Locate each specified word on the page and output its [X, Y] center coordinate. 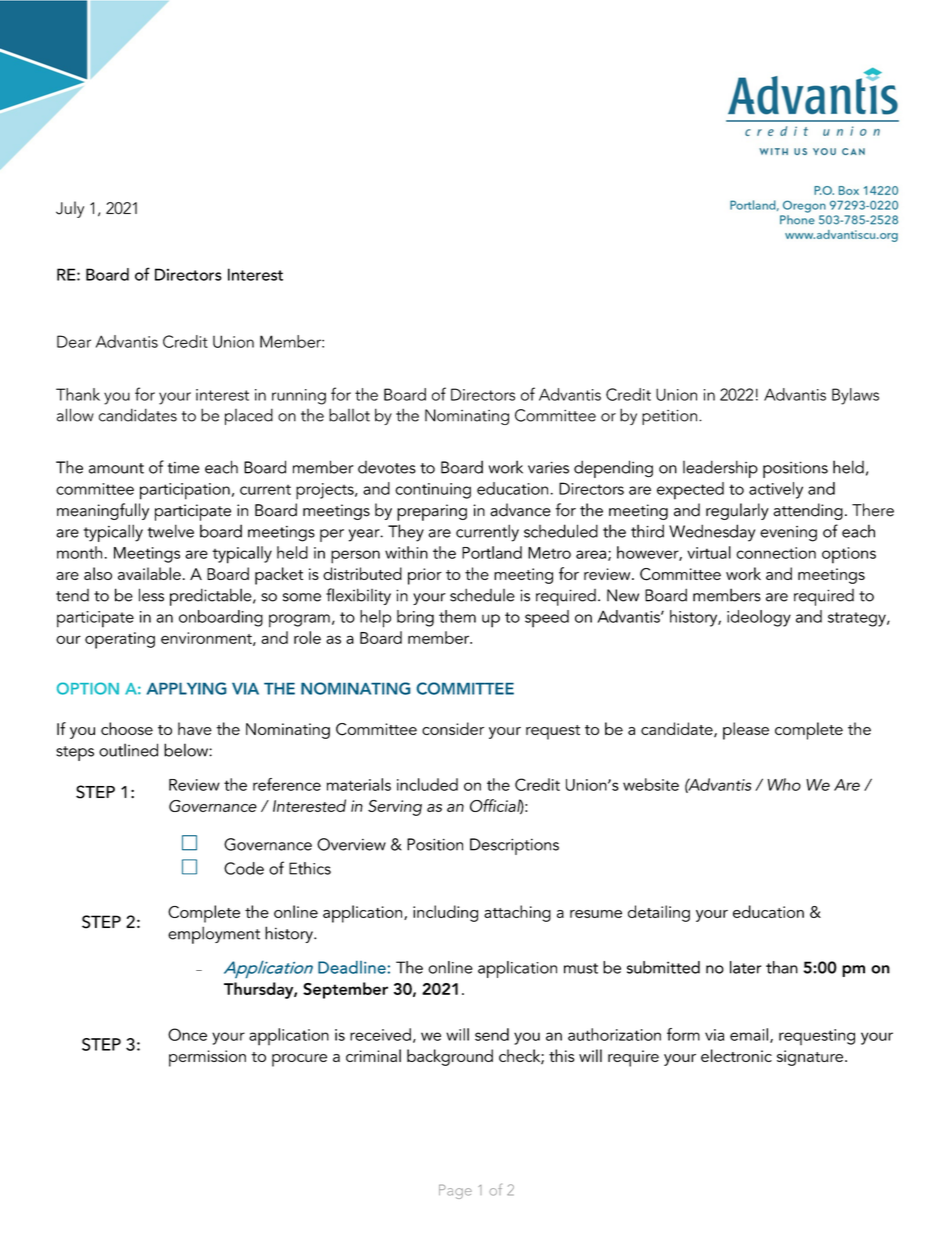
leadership [720, 469]
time [184, 468]
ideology [759, 618]
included [427, 784]
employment [214, 935]
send [492, 1034]
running [299, 397]
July [70, 209]
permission [207, 1058]
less [151, 595]
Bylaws [855, 396]
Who [784, 784]
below [187, 750]
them [457, 616]
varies [548, 468]
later [746, 967]
